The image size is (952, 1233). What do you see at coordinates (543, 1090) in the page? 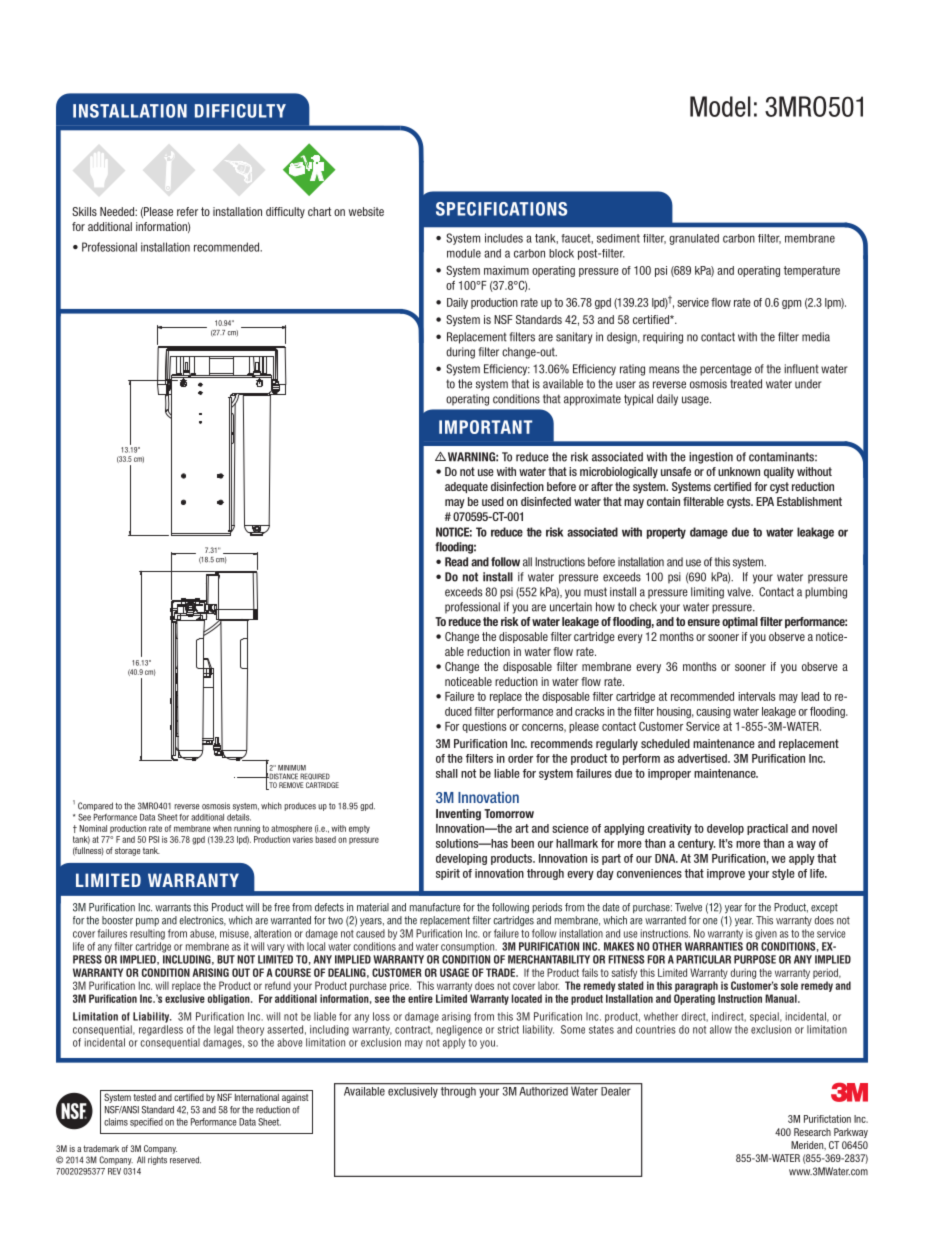
I see `Authorized` at bounding box center [543, 1090].
